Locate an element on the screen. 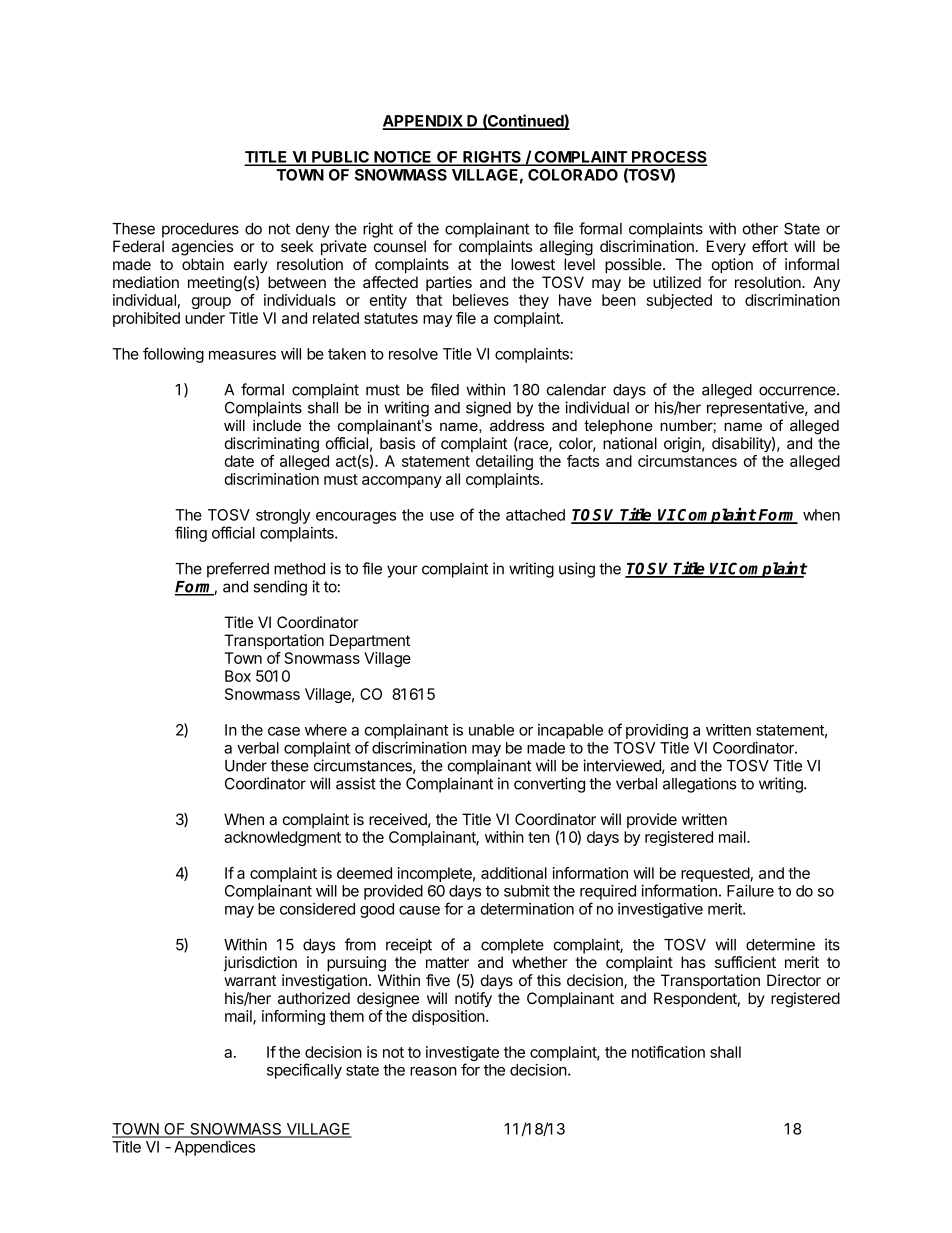 The image size is (952, 1233). national is located at coordinates (630, 443).
